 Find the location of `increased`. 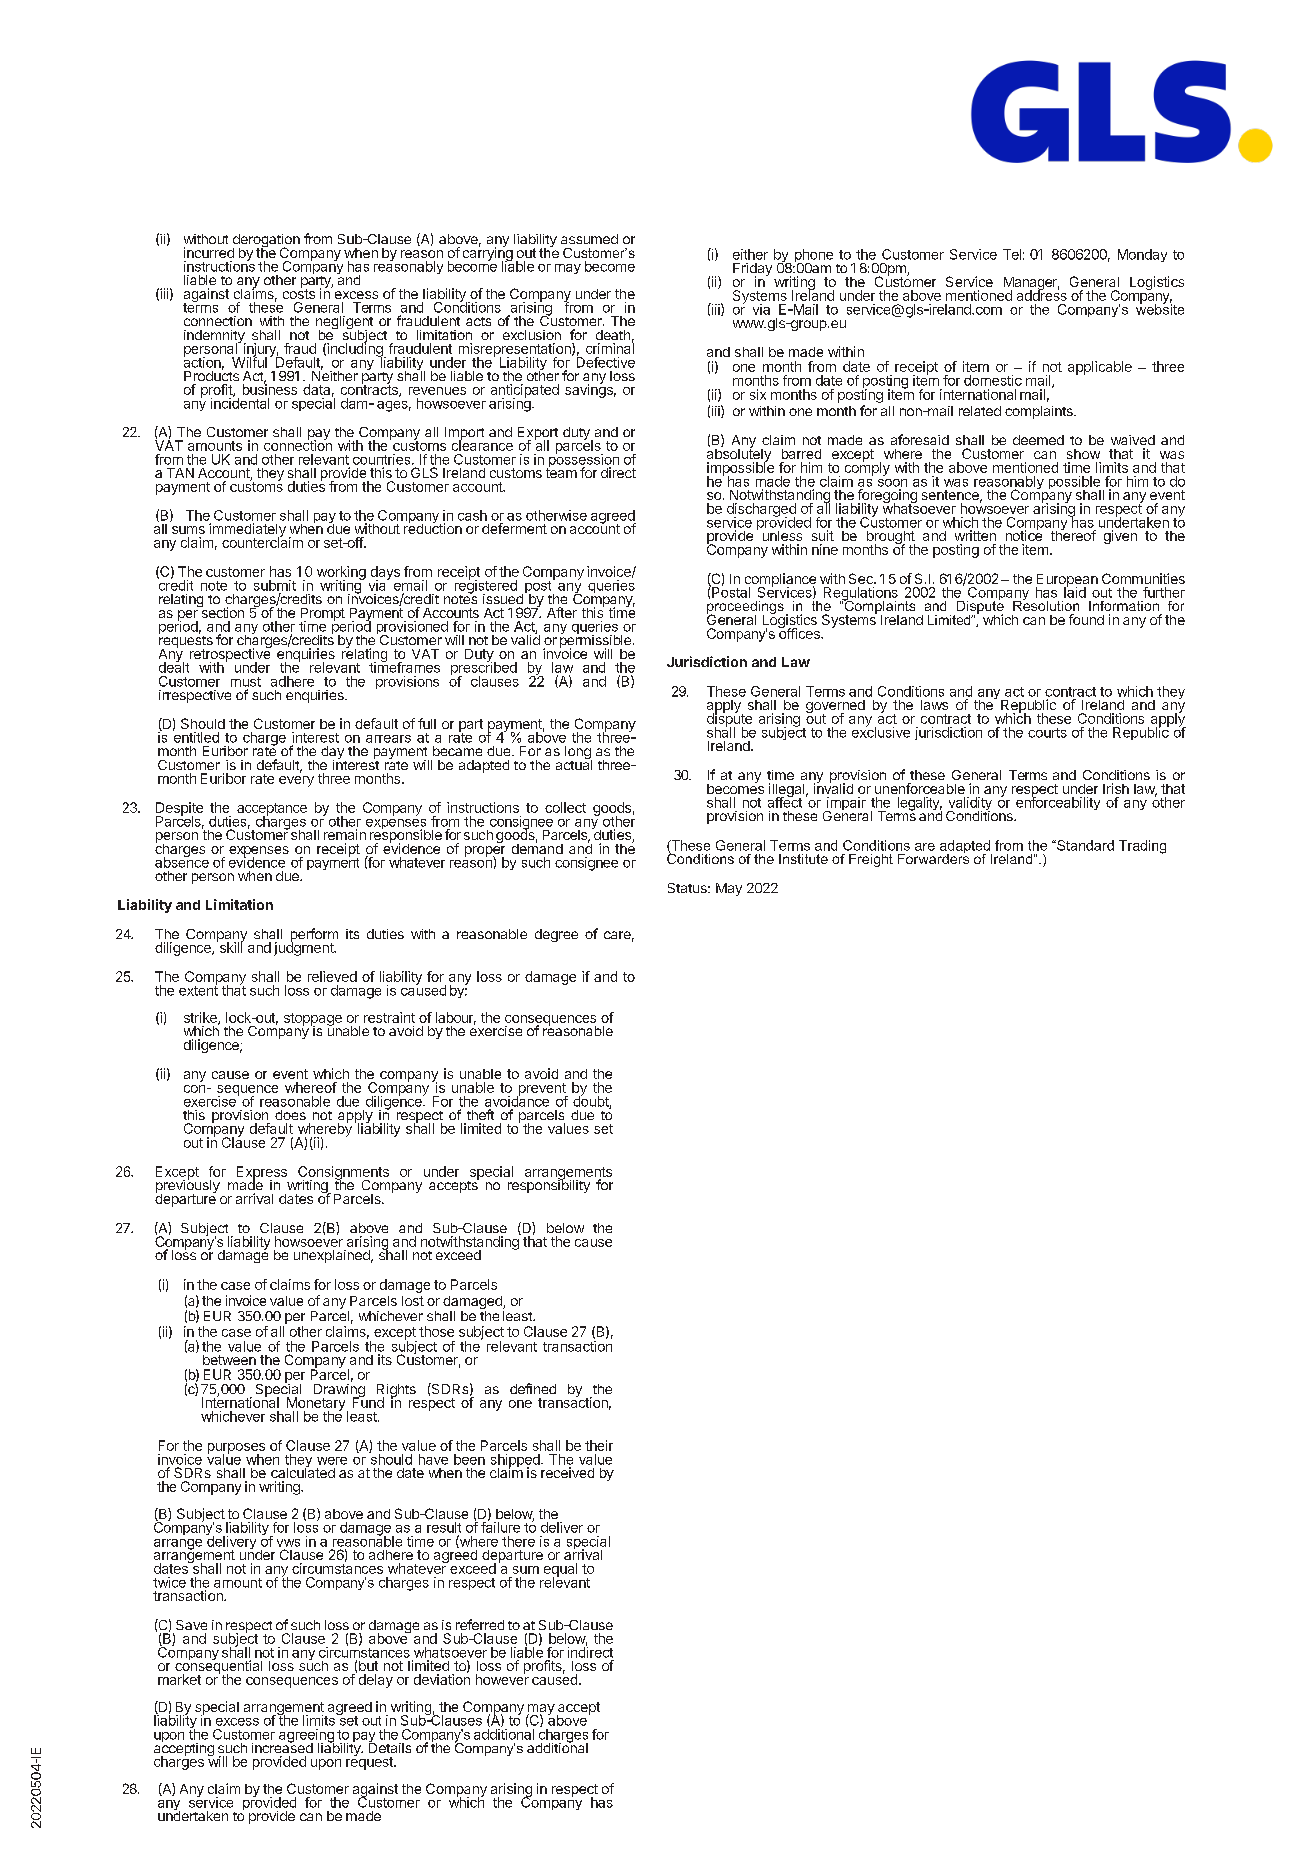

increased is located at coordinates (282, 1746).
